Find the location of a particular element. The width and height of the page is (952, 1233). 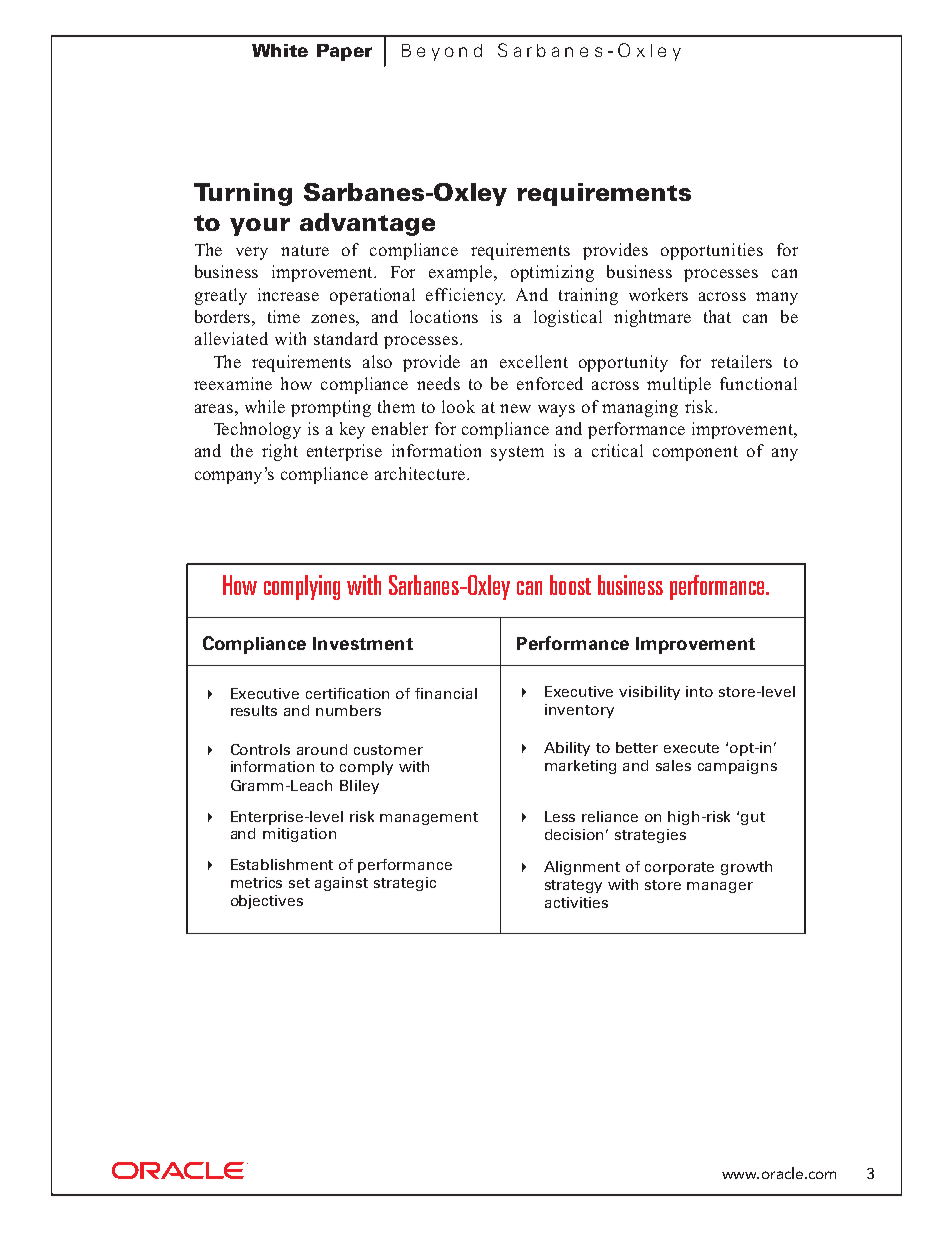

that is located at coordinates (717, 316).
